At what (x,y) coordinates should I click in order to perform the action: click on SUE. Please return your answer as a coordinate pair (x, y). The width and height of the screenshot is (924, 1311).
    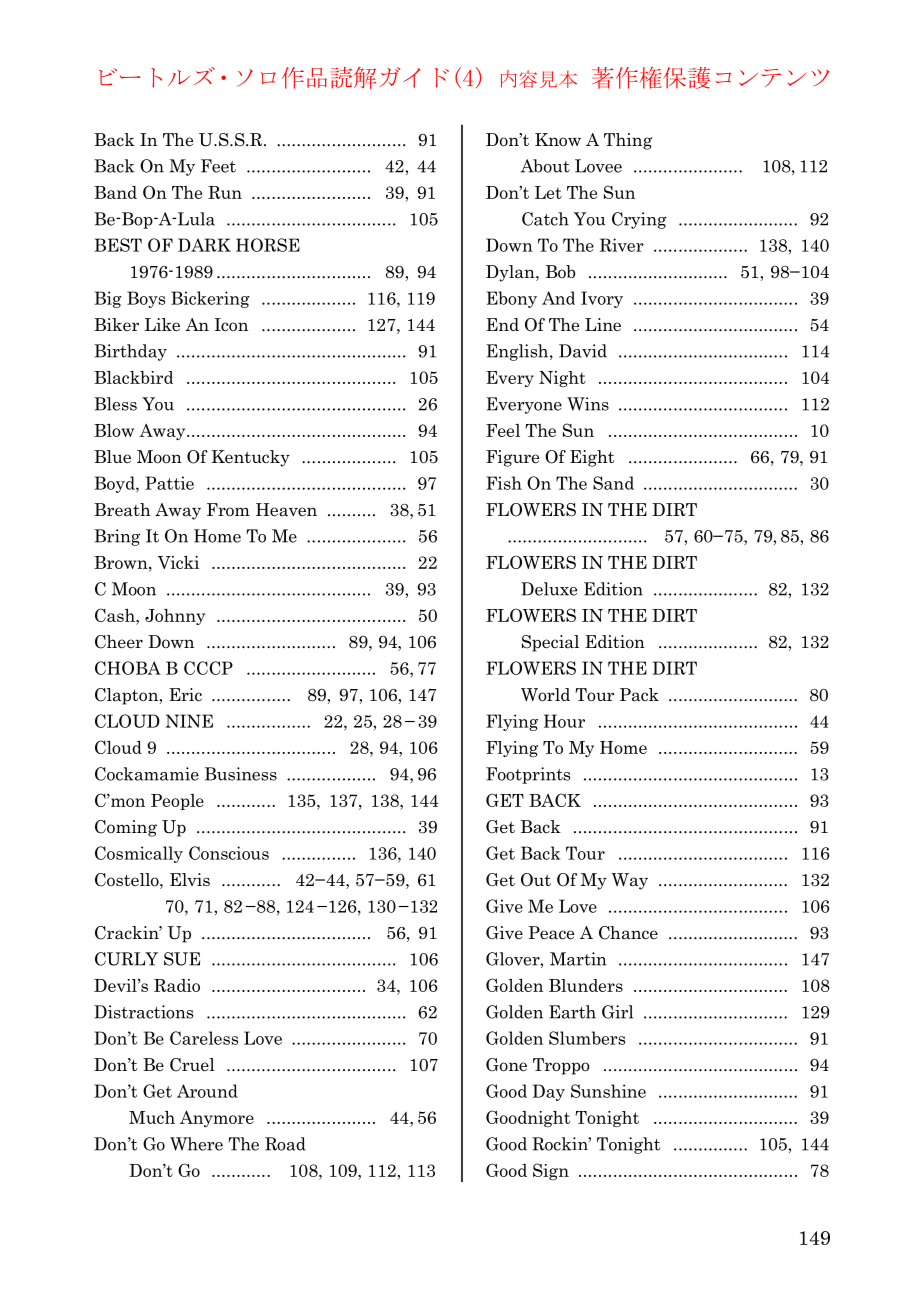
    Looking at the image, I should click on (182, 959).
